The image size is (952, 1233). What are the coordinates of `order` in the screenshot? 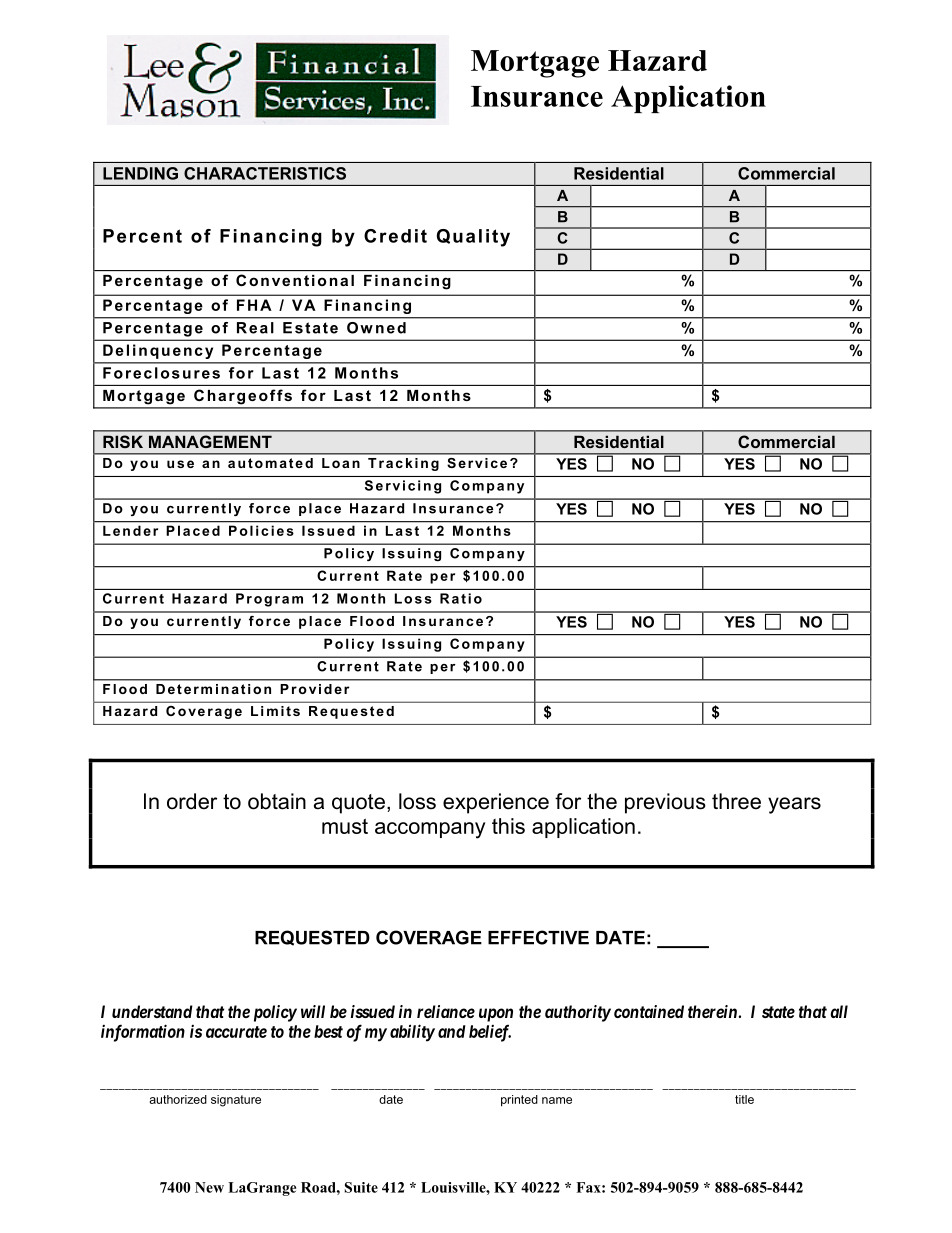 It's located at (192, 801).
